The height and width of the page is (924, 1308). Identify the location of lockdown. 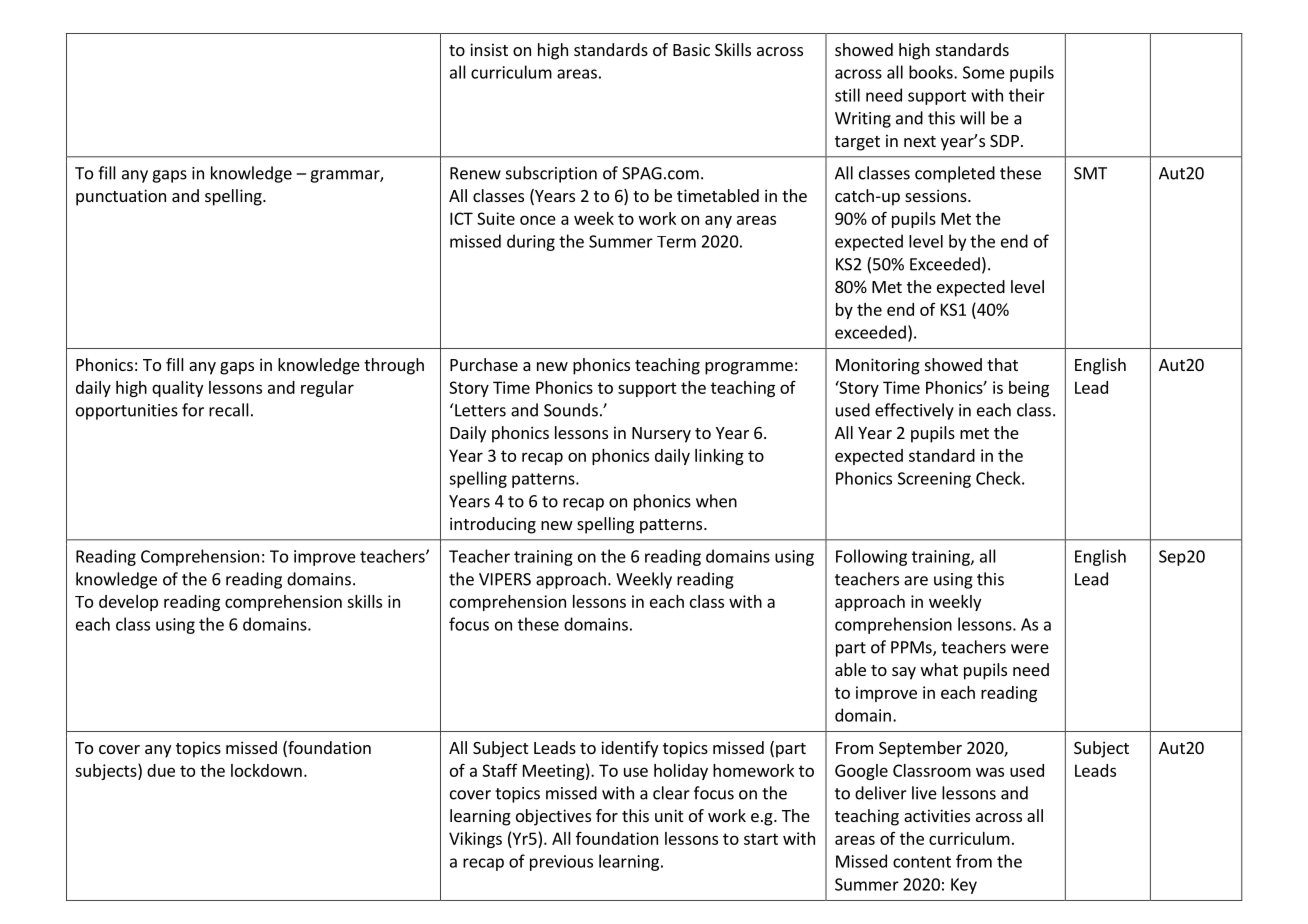
(266, 770).
